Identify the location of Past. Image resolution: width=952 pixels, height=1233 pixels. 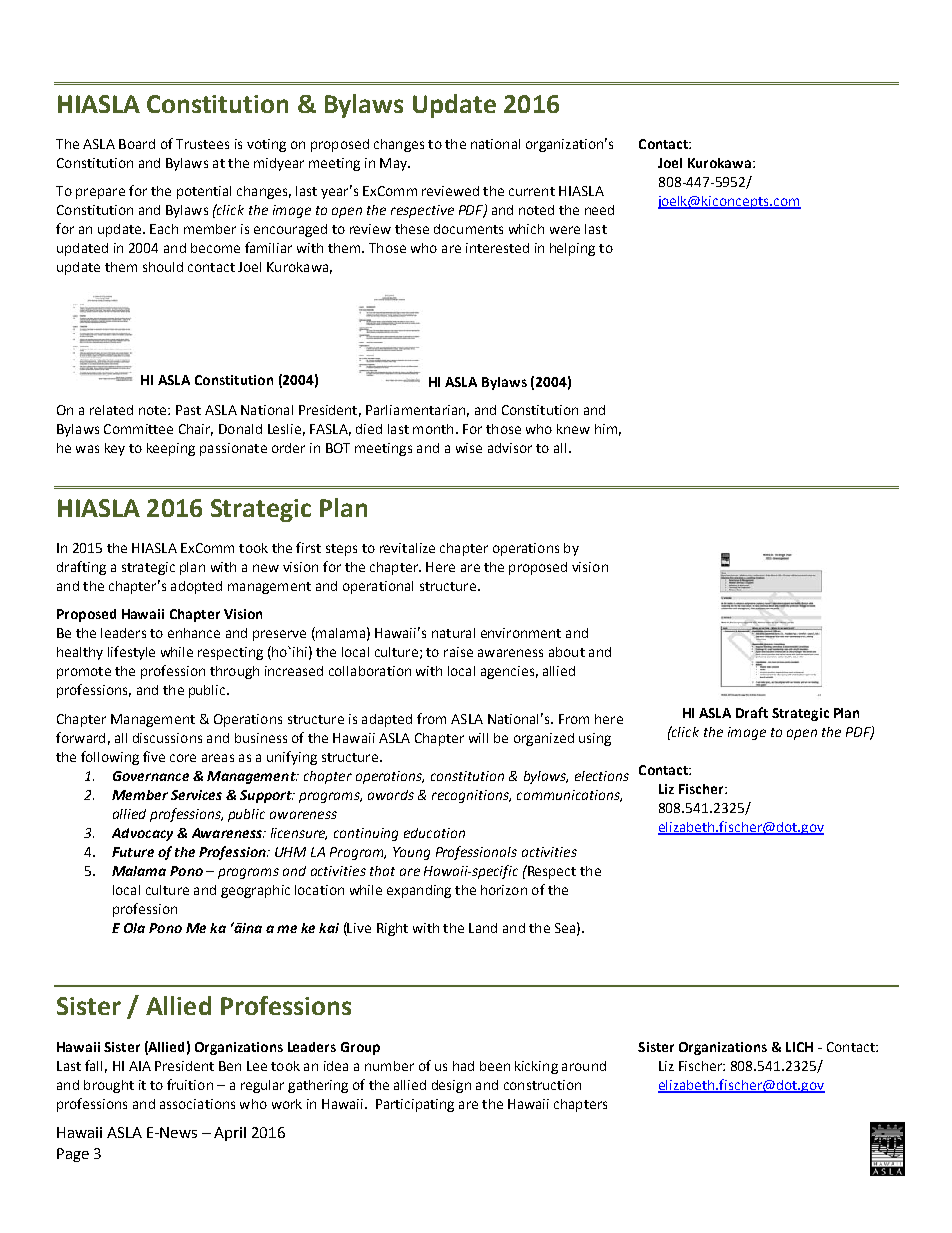
(188, 410).
